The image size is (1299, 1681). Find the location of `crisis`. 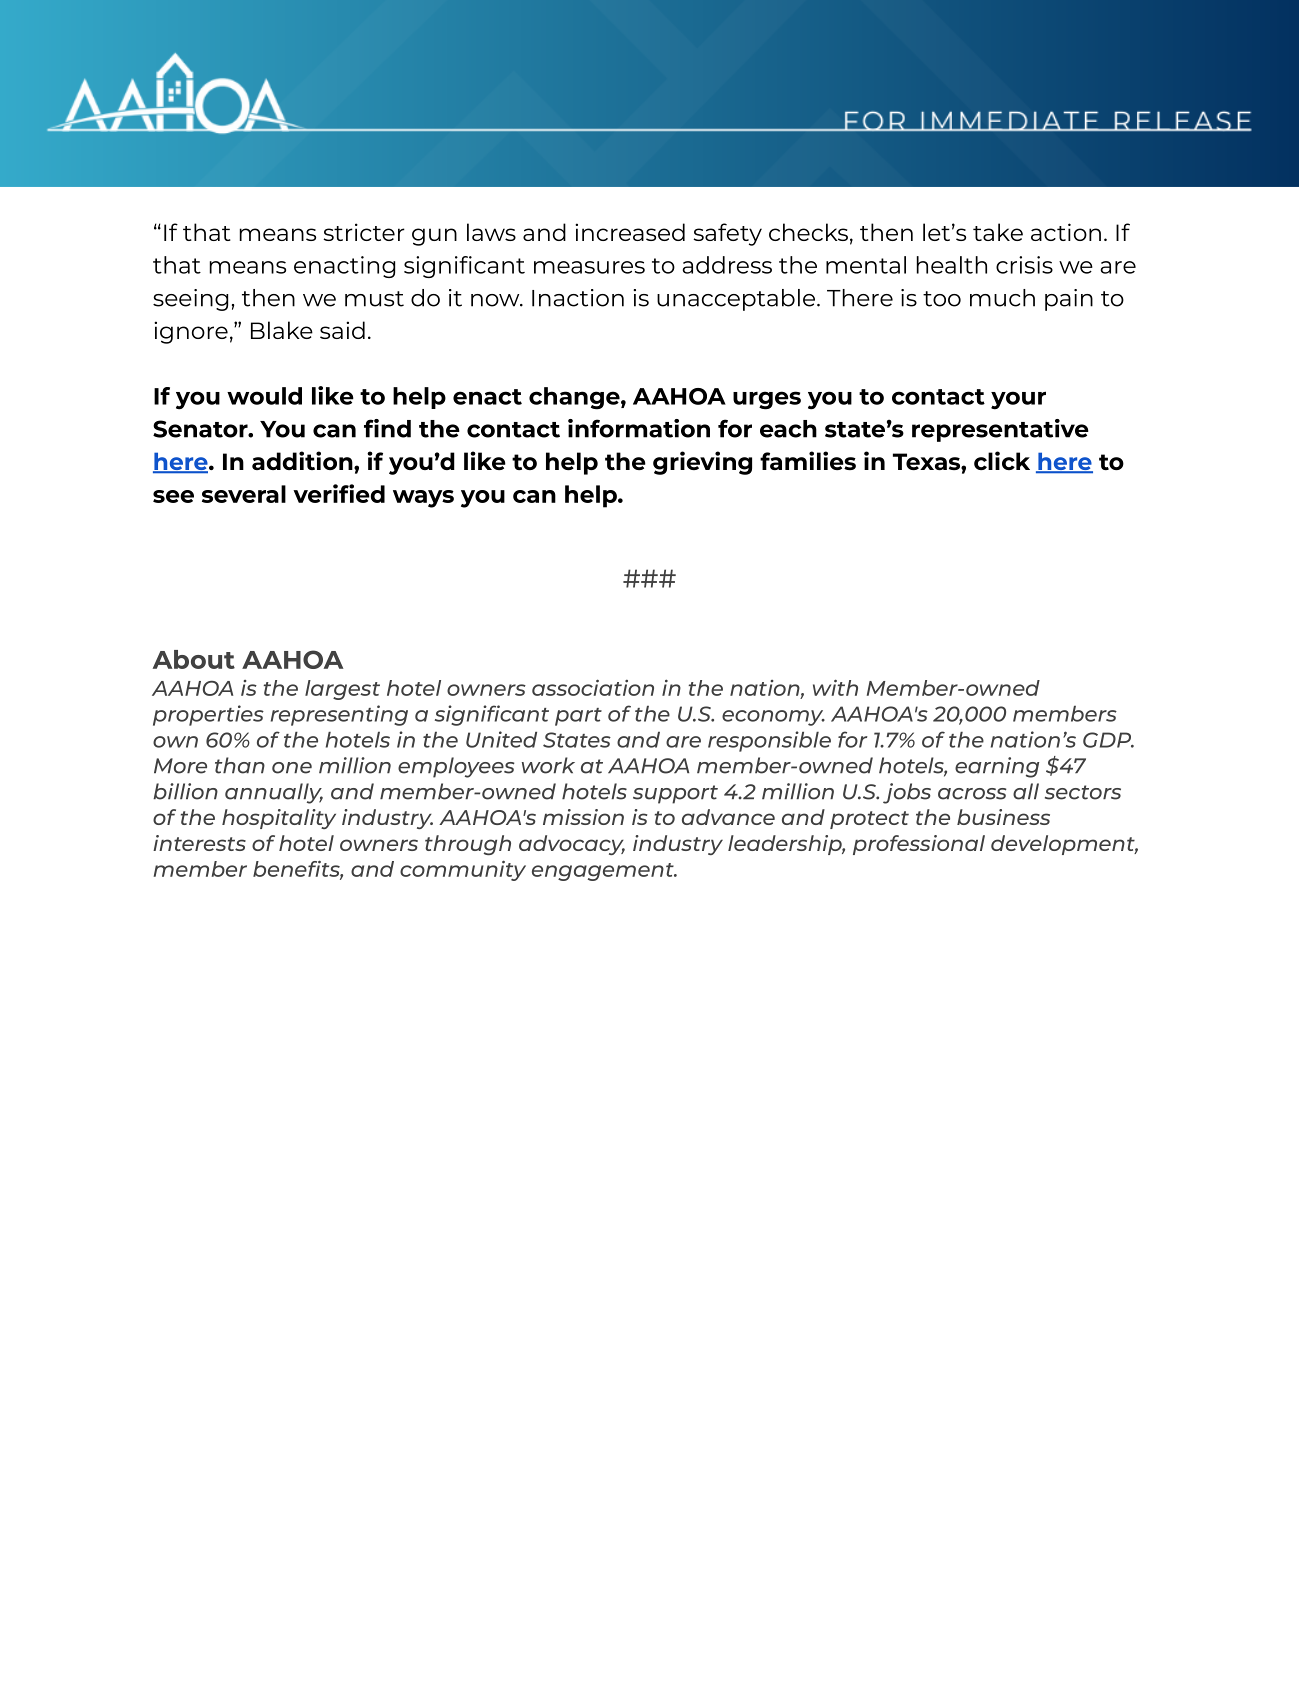

crisis is located at coordinates (1024, 265).
